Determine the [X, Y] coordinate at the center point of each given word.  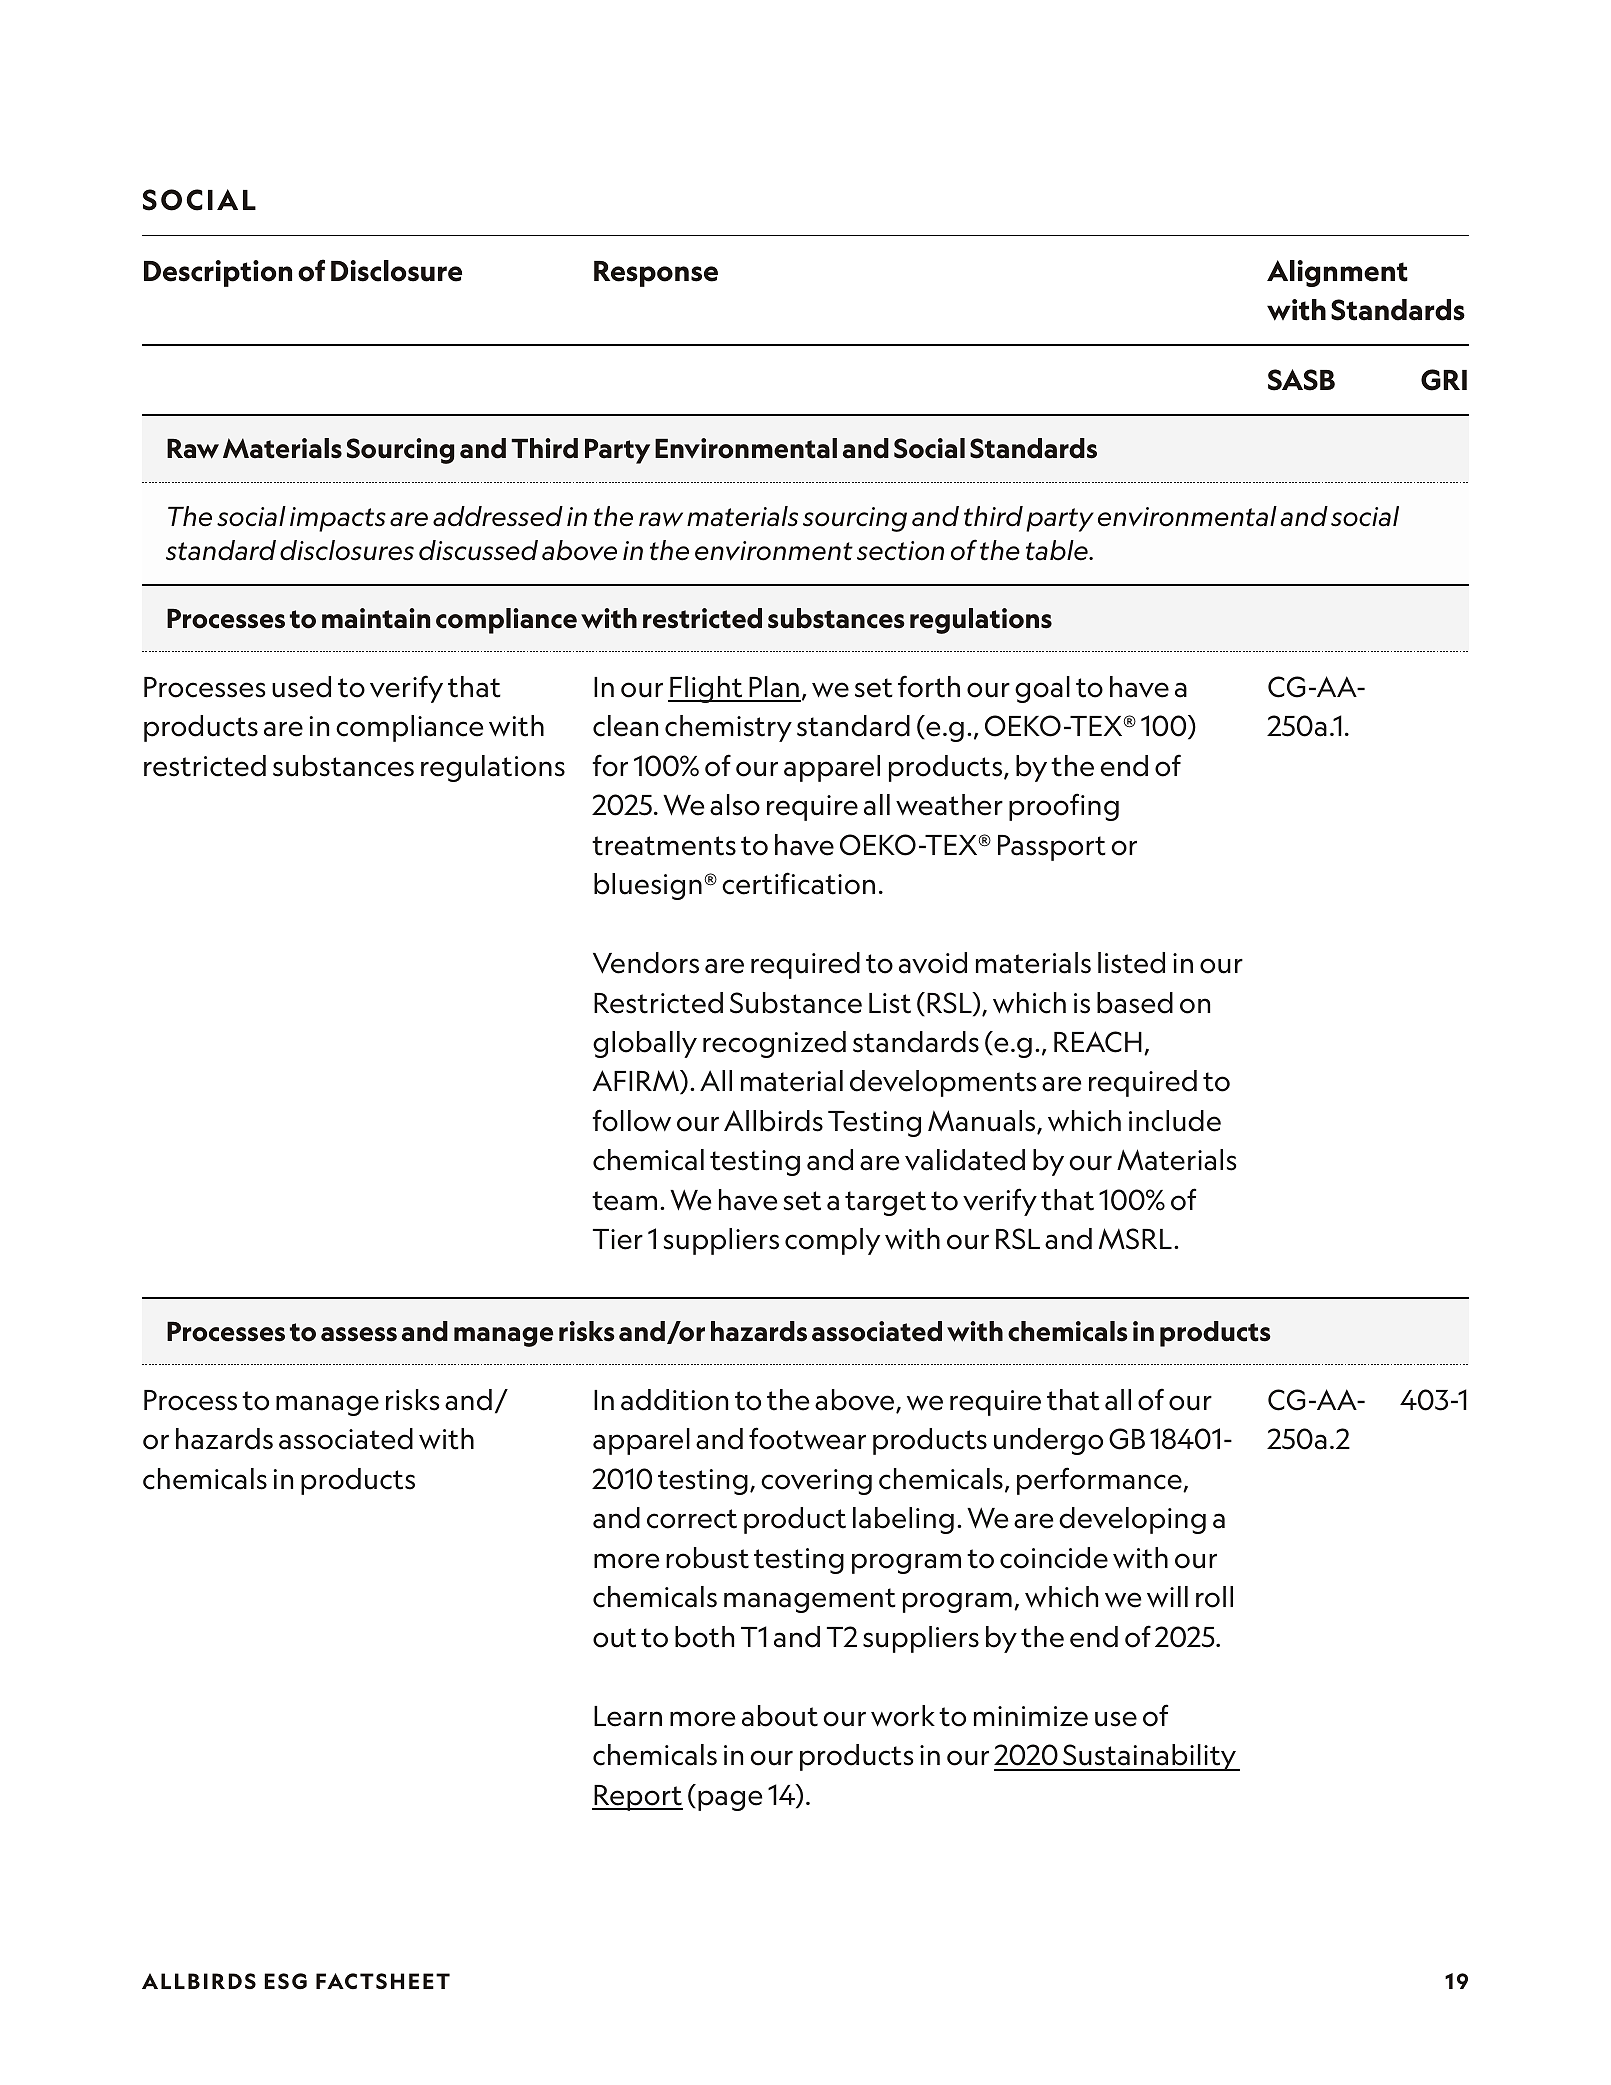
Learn [628, 1716]
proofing [1064, 807]
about [780, 1716]
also [735, 805]
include [1175, 1121]
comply [832, 1241]
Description [218, 273]
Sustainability [1150, 1757]
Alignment [1337, 273]
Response [656, 274]
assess [359, 1334]
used [301, 687]
